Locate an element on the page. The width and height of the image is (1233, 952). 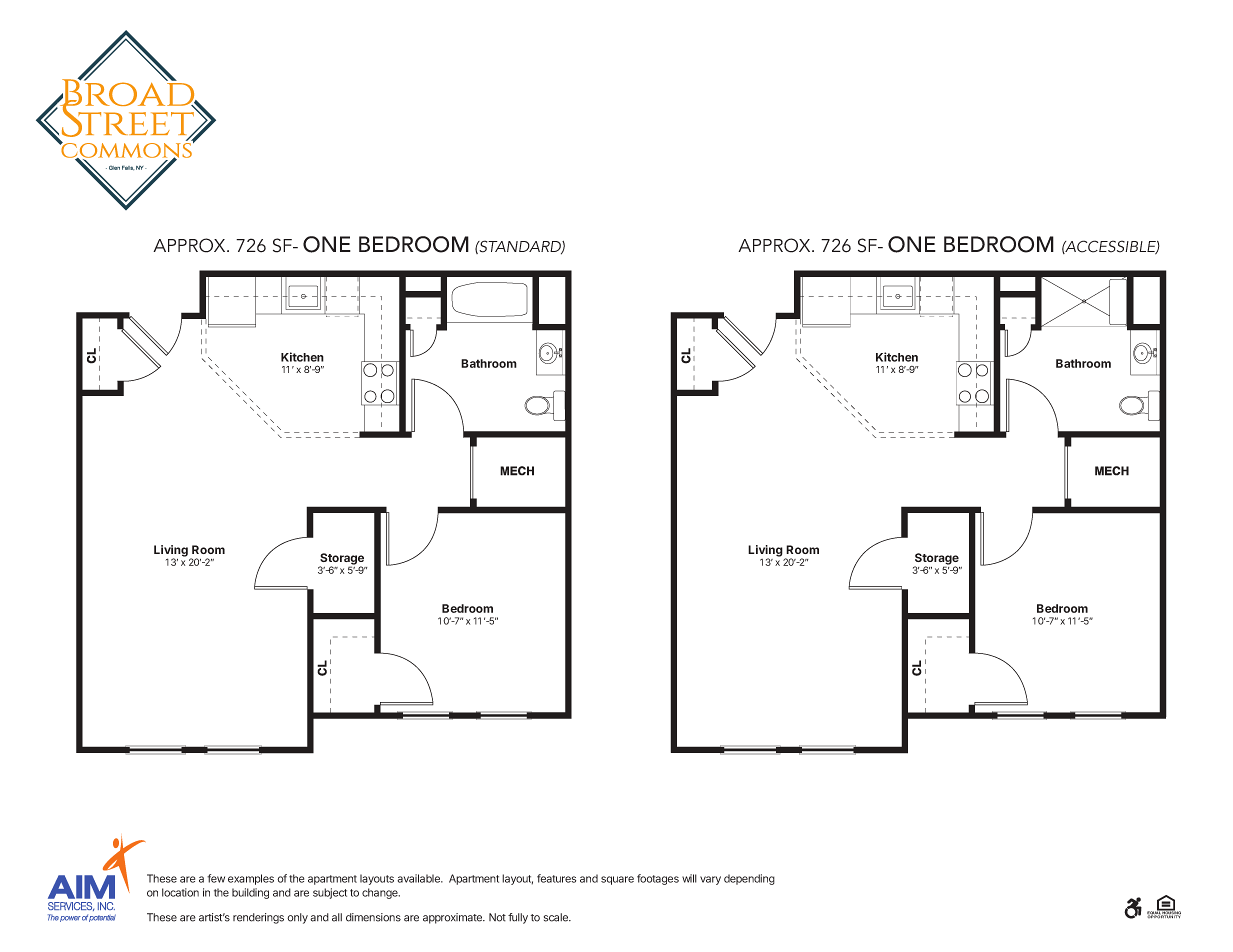
change is located at coordinates (381, 893).
